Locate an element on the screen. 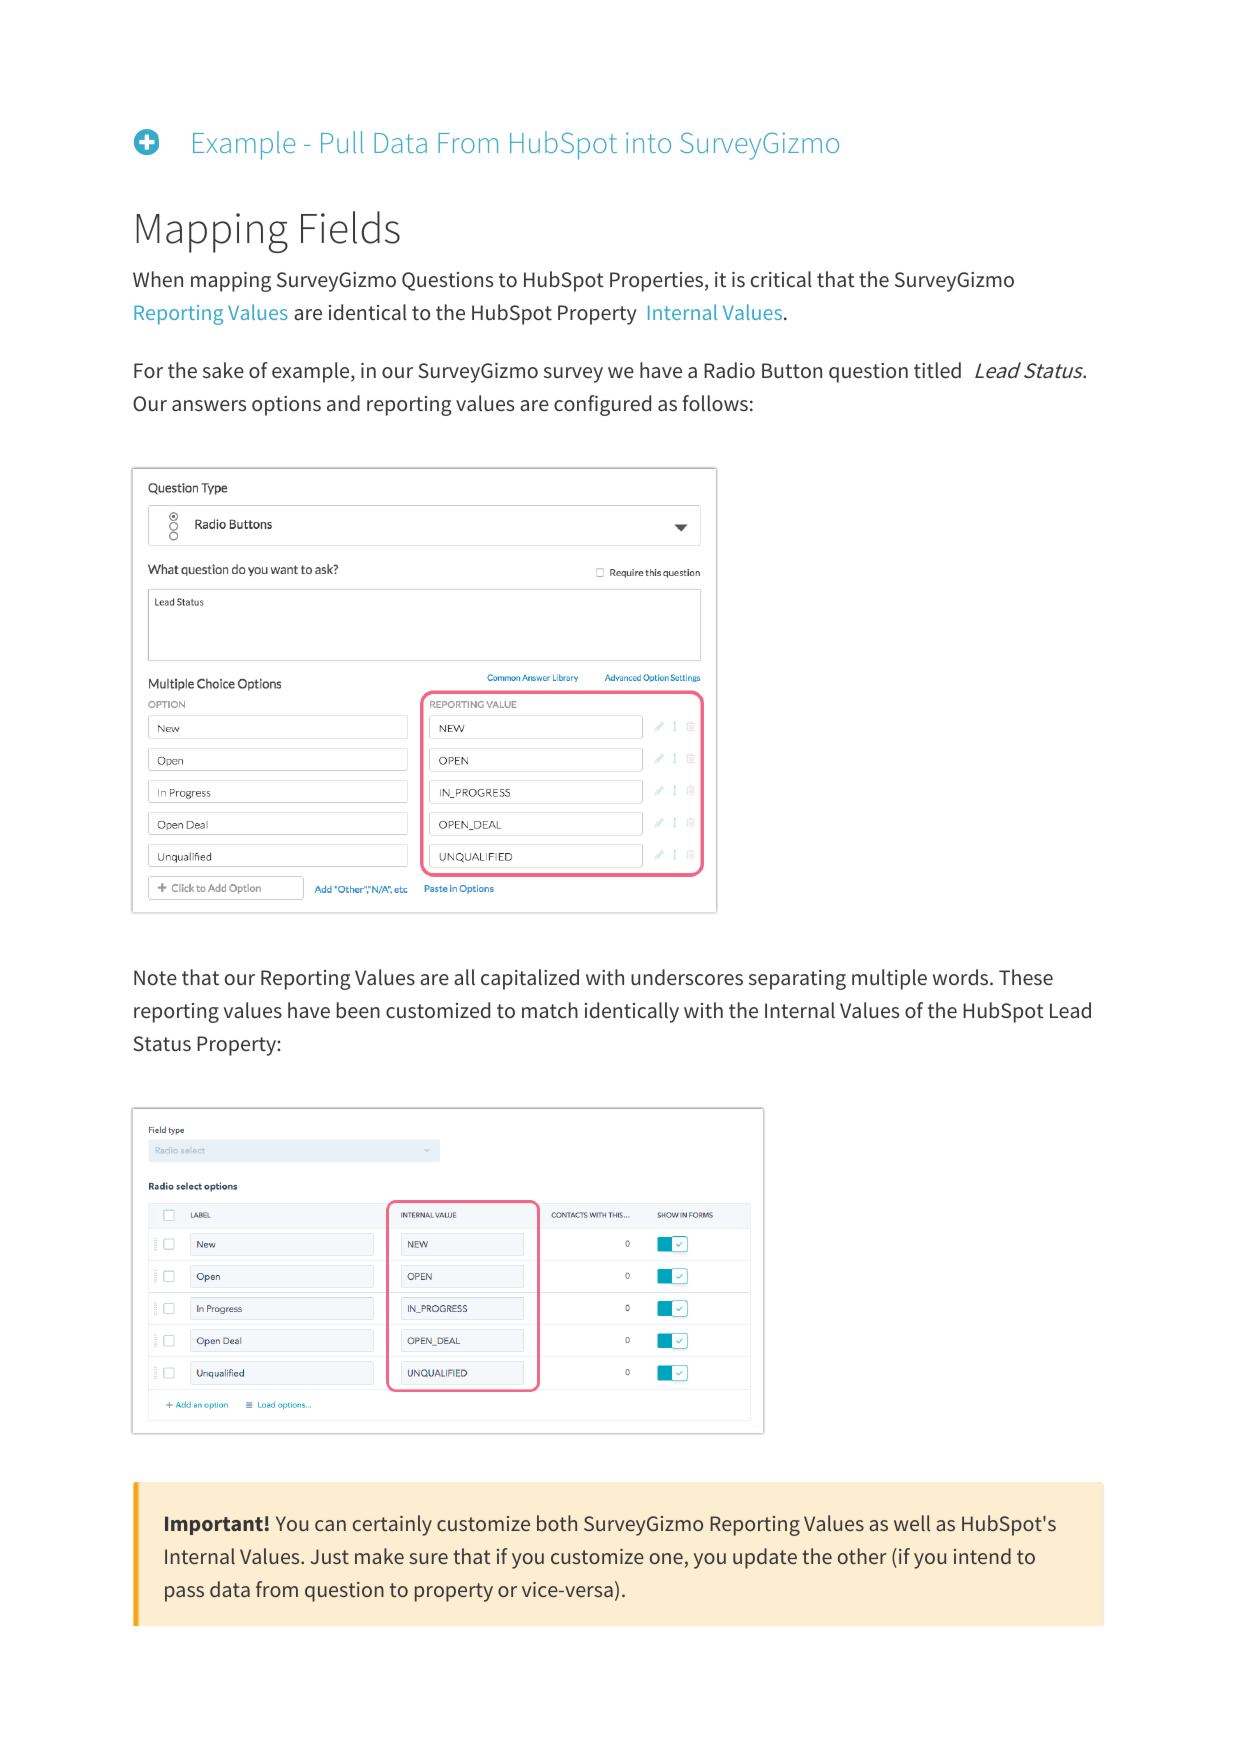 The width and height of the screenshot is (1233, 1744). been is located at coordinates (358, 1010).
